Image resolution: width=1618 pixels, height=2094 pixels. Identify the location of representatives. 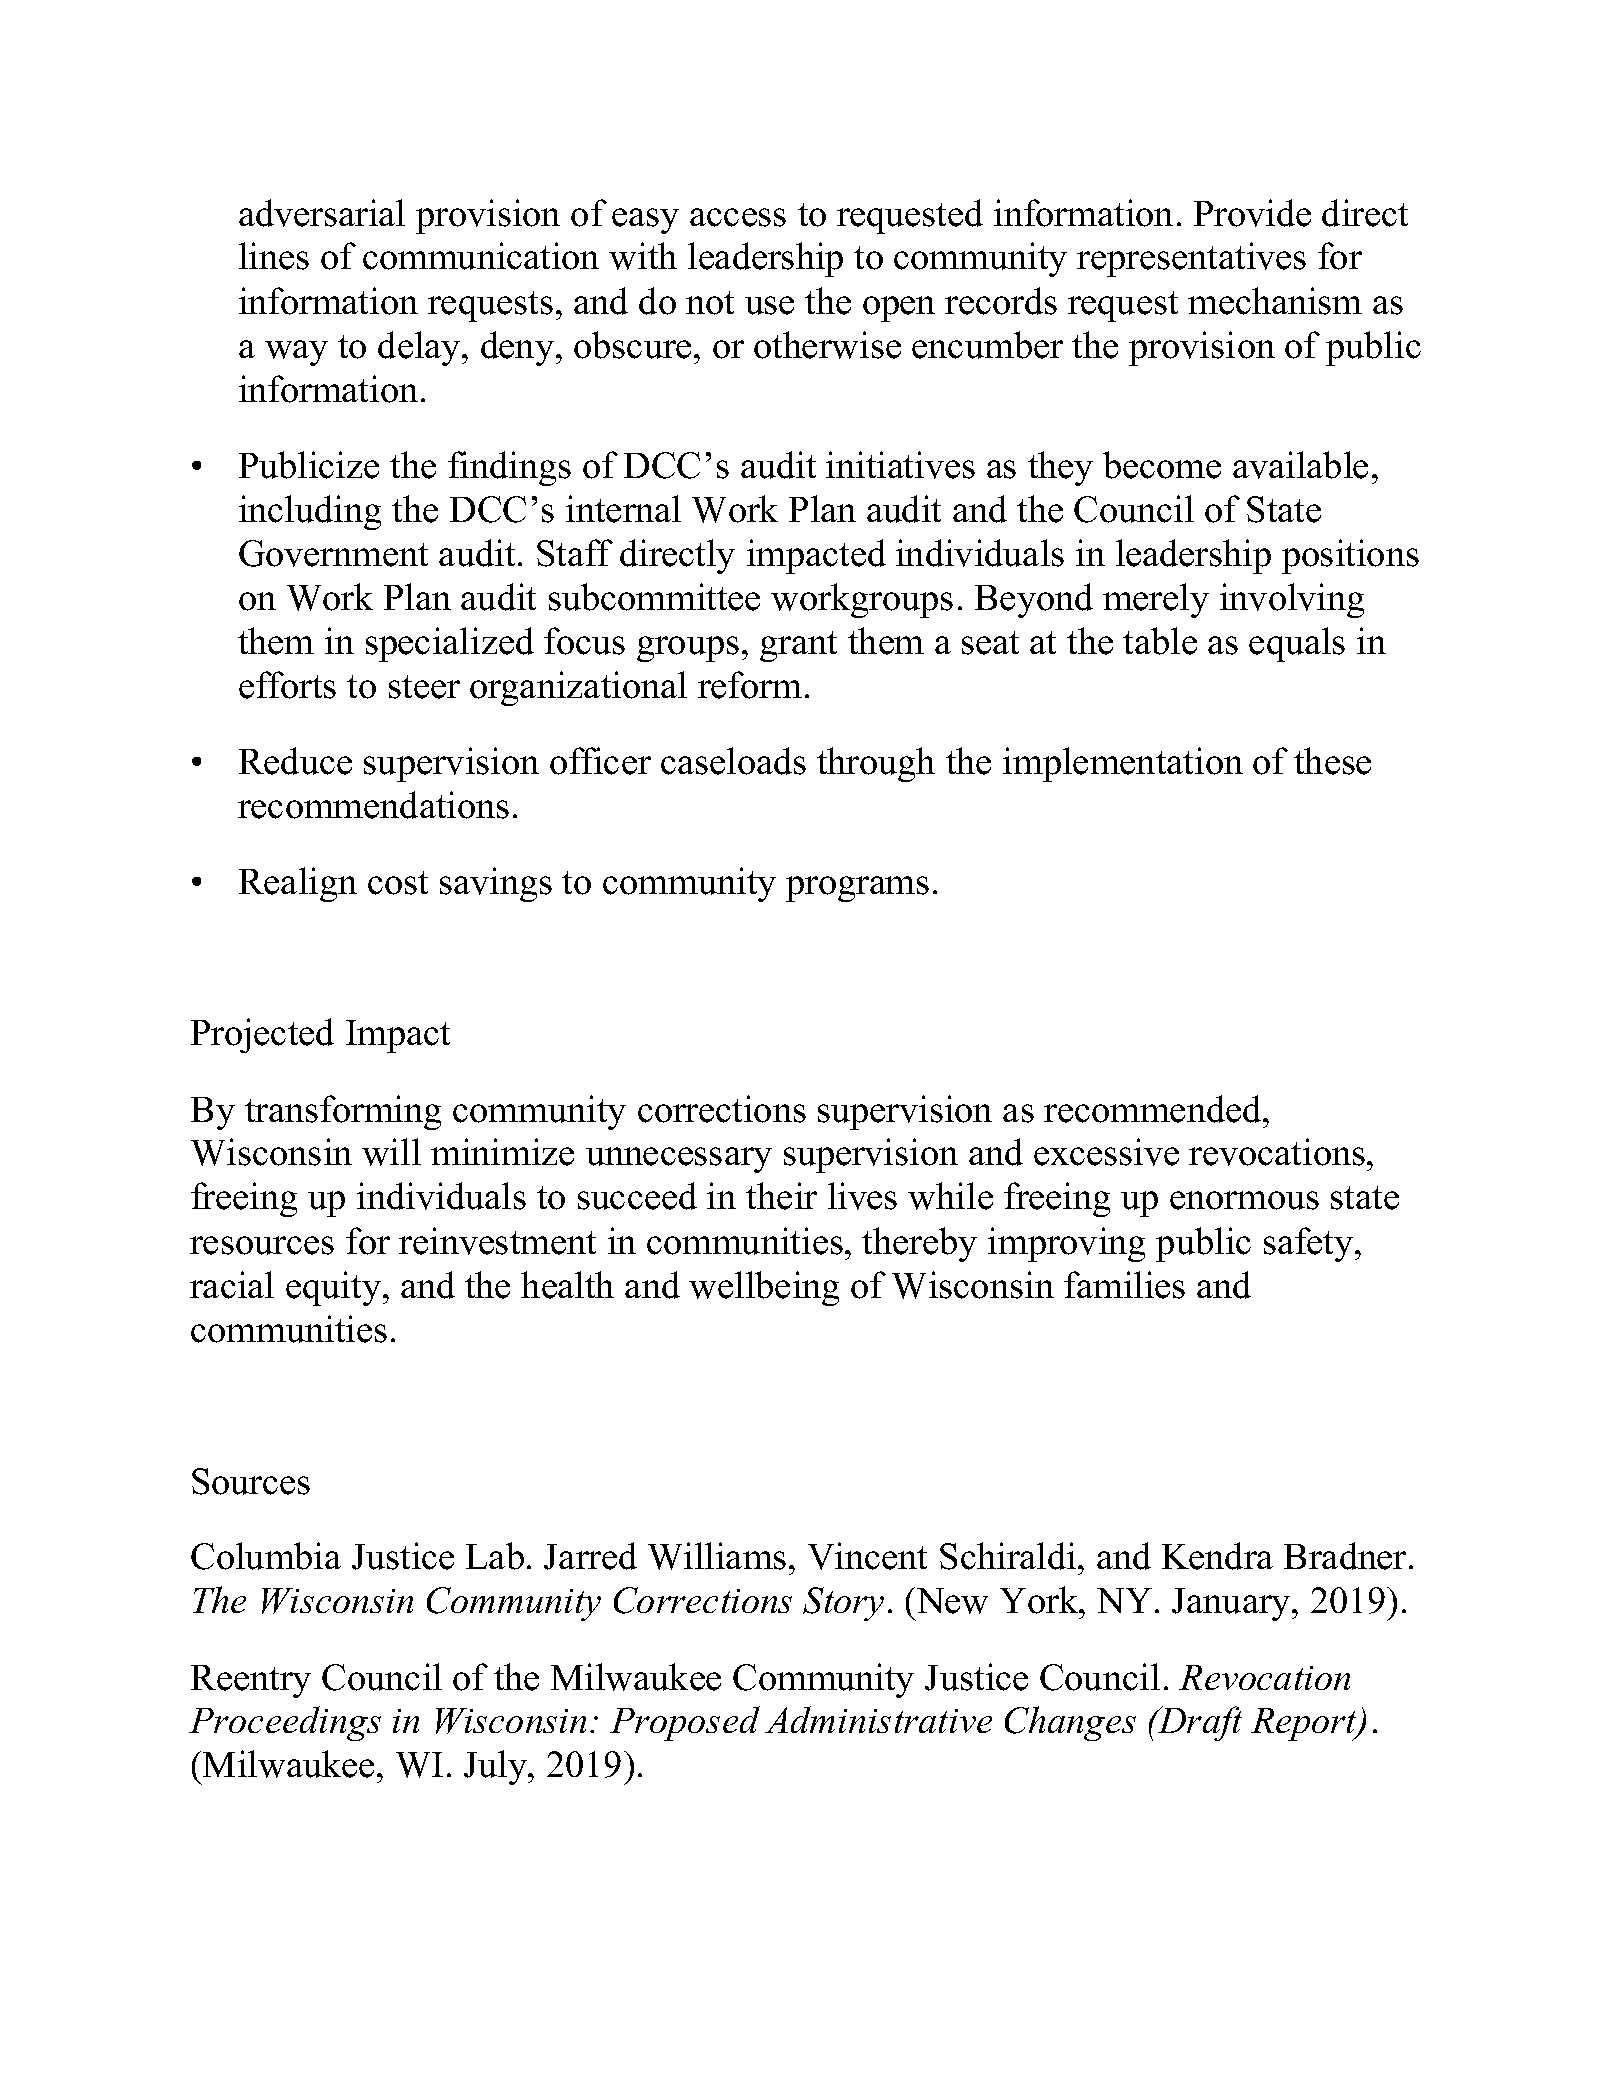
(1191, 259).
